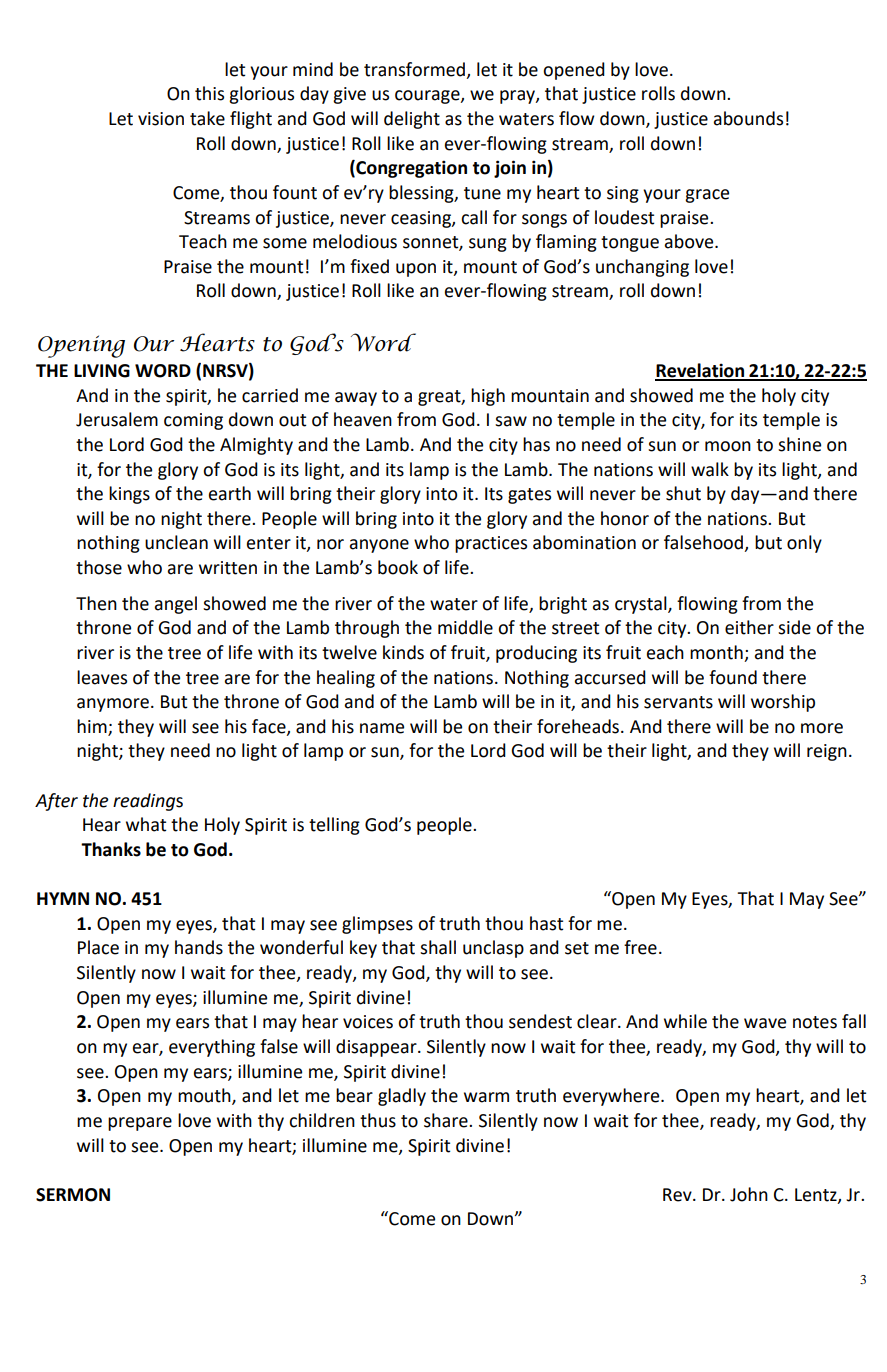  Describe the element at coordinates (176, 605) in the screenshot. I see `angel` at that location.
